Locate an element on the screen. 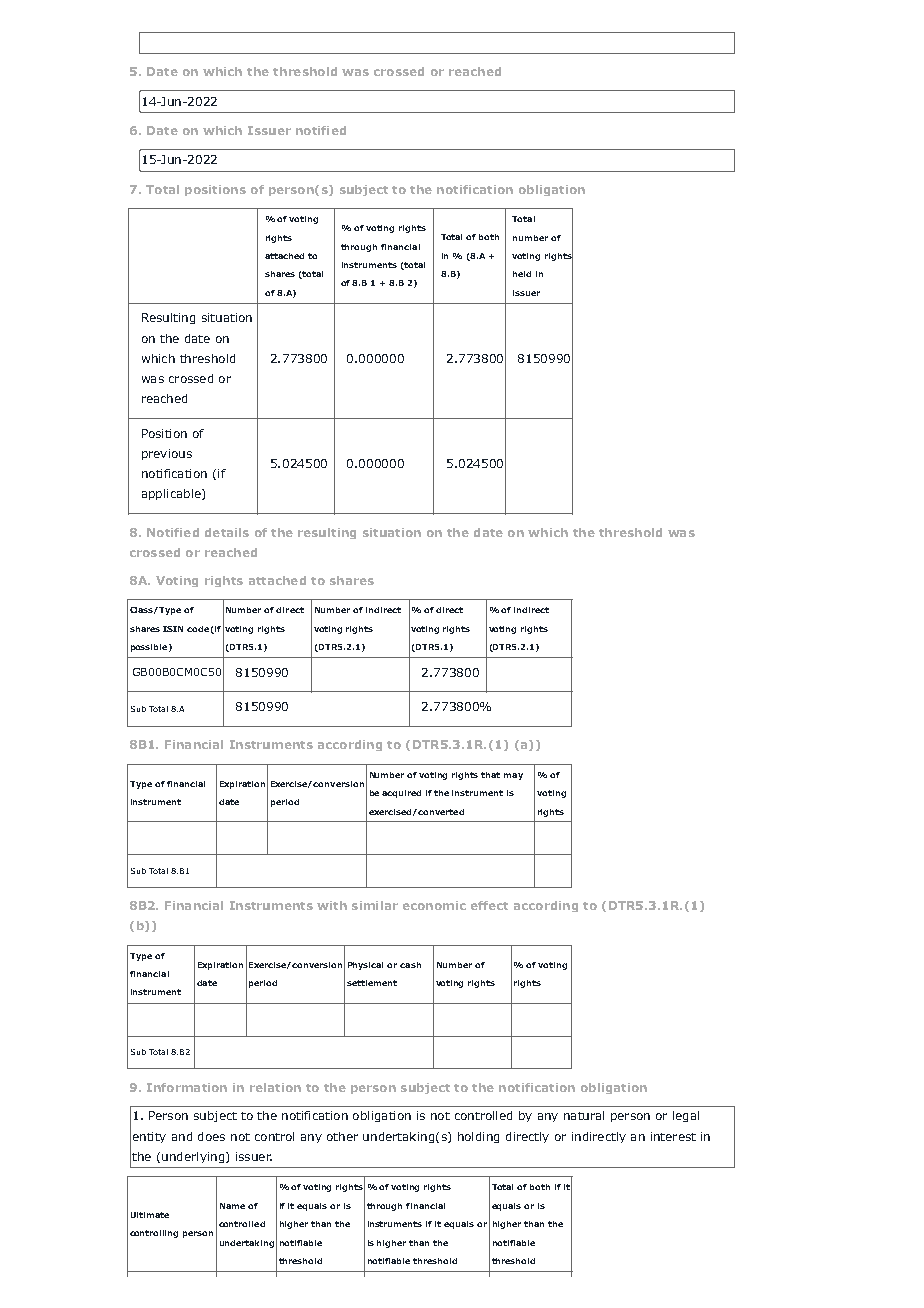  that is located at coordinates (490, 775).
